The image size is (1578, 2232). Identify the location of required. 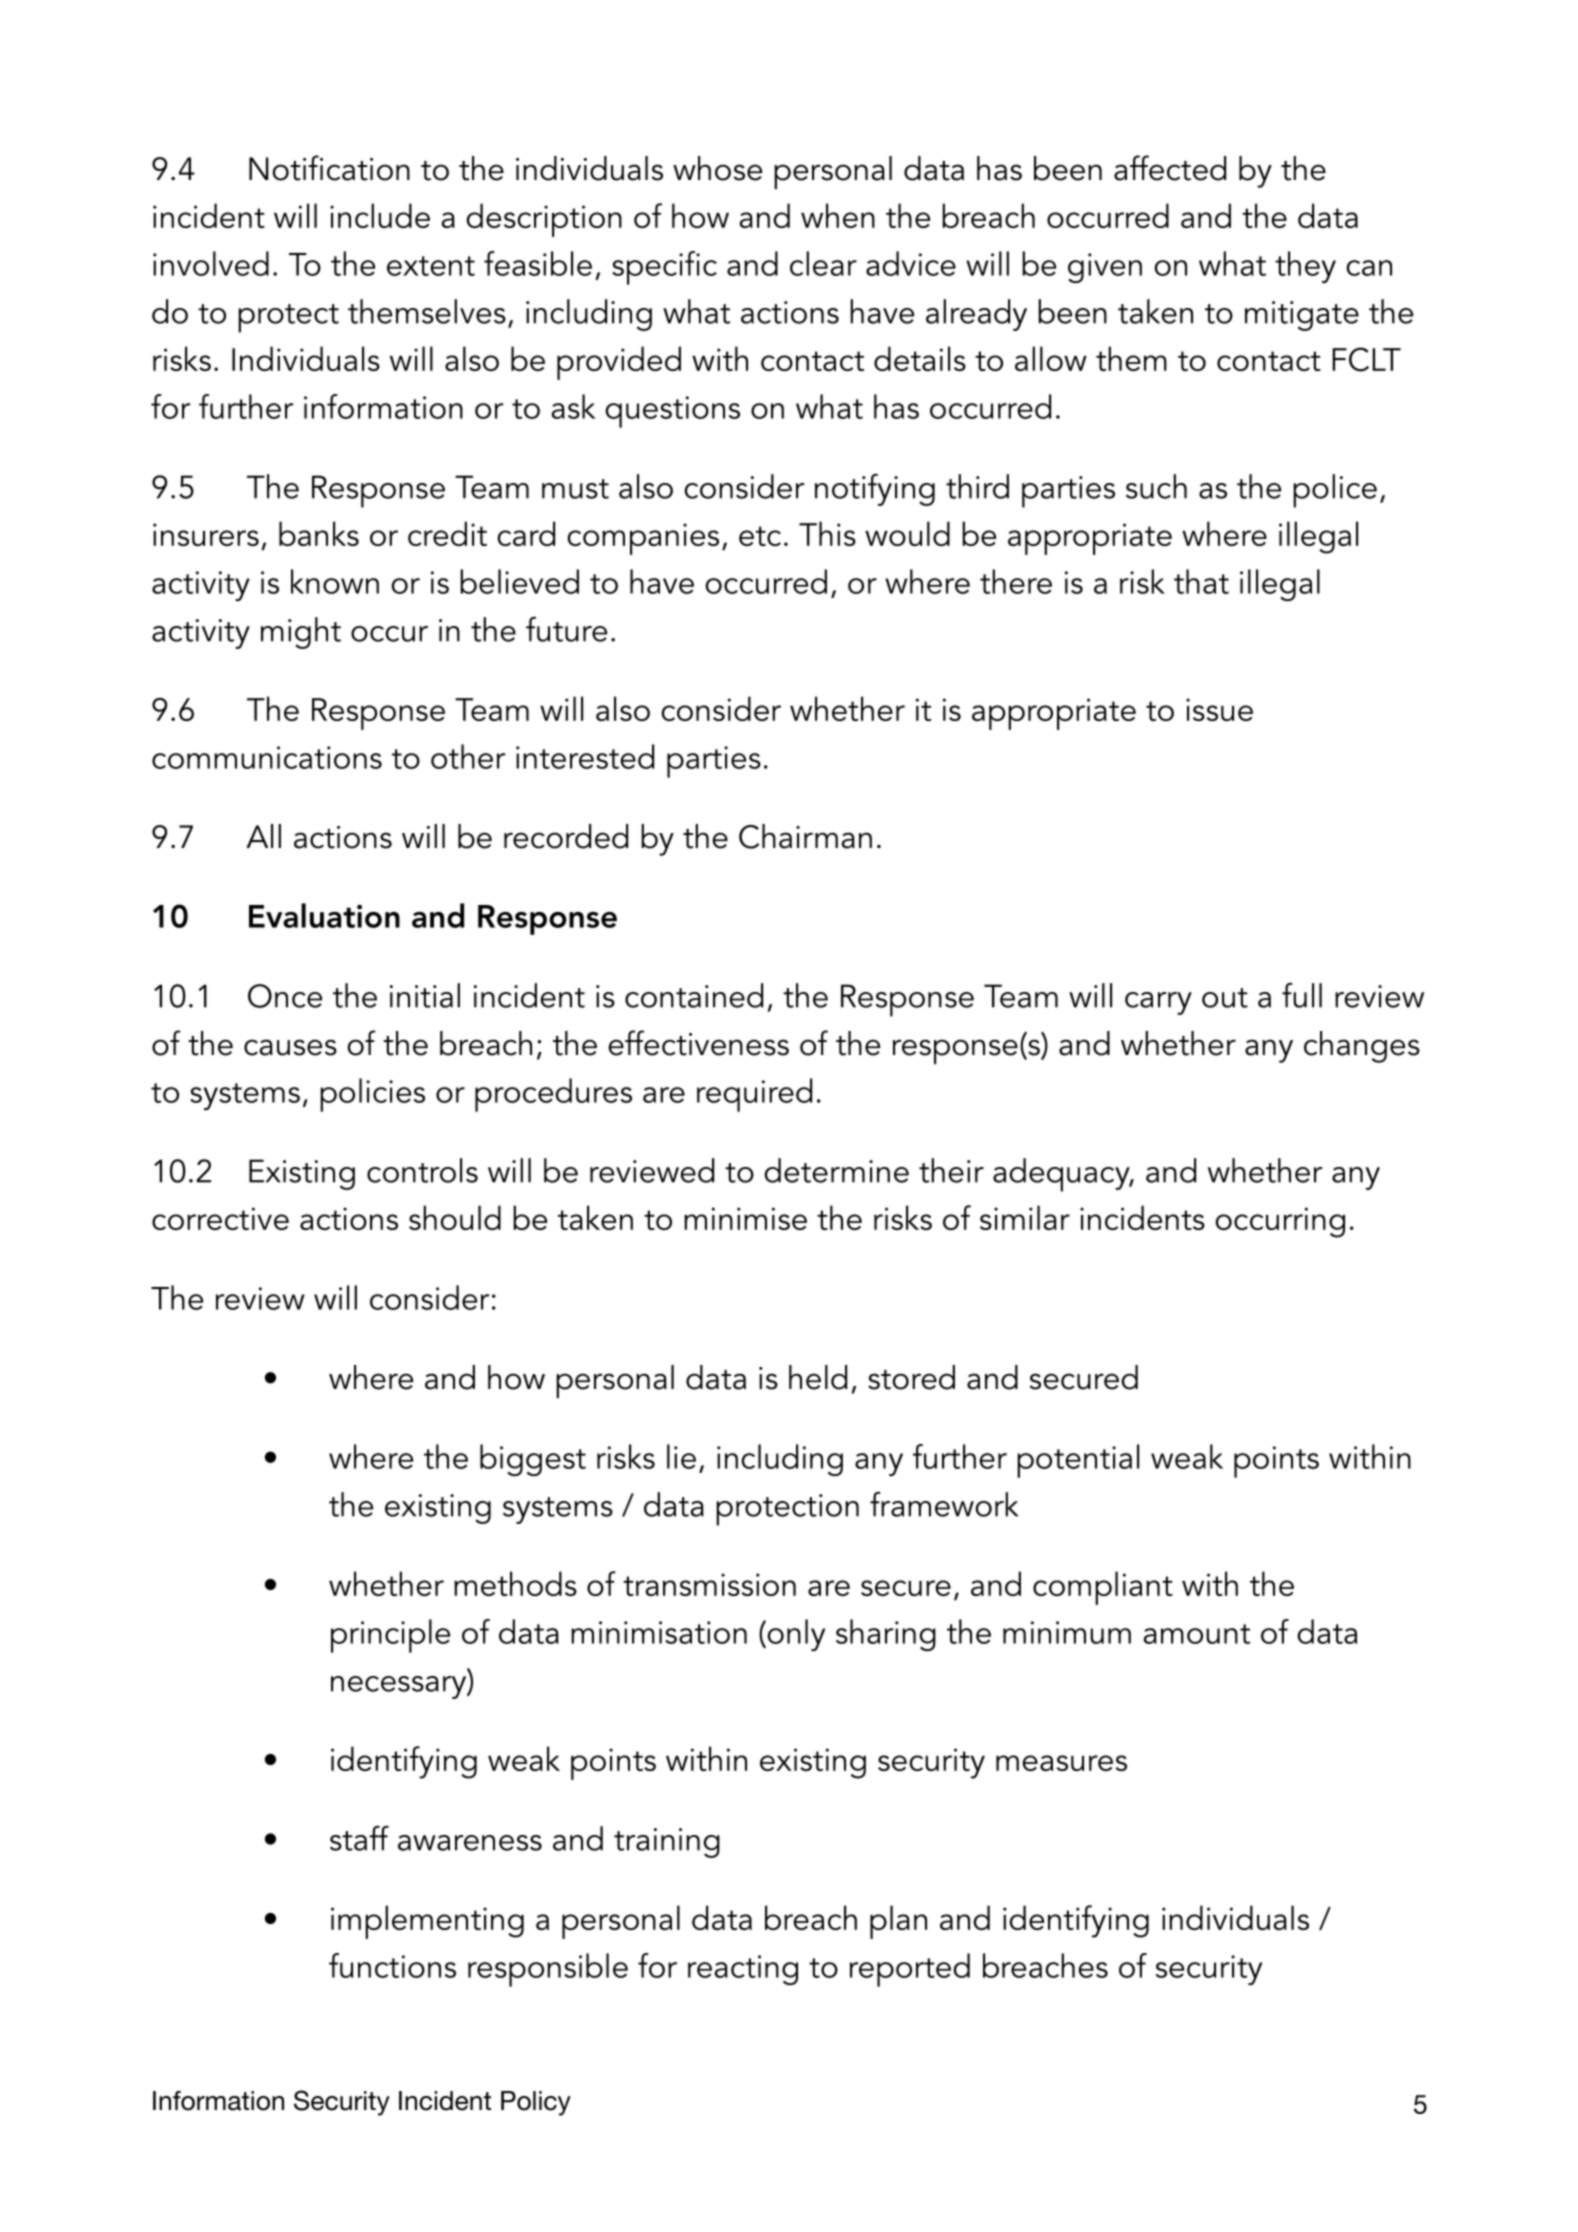
(754, 1095).
